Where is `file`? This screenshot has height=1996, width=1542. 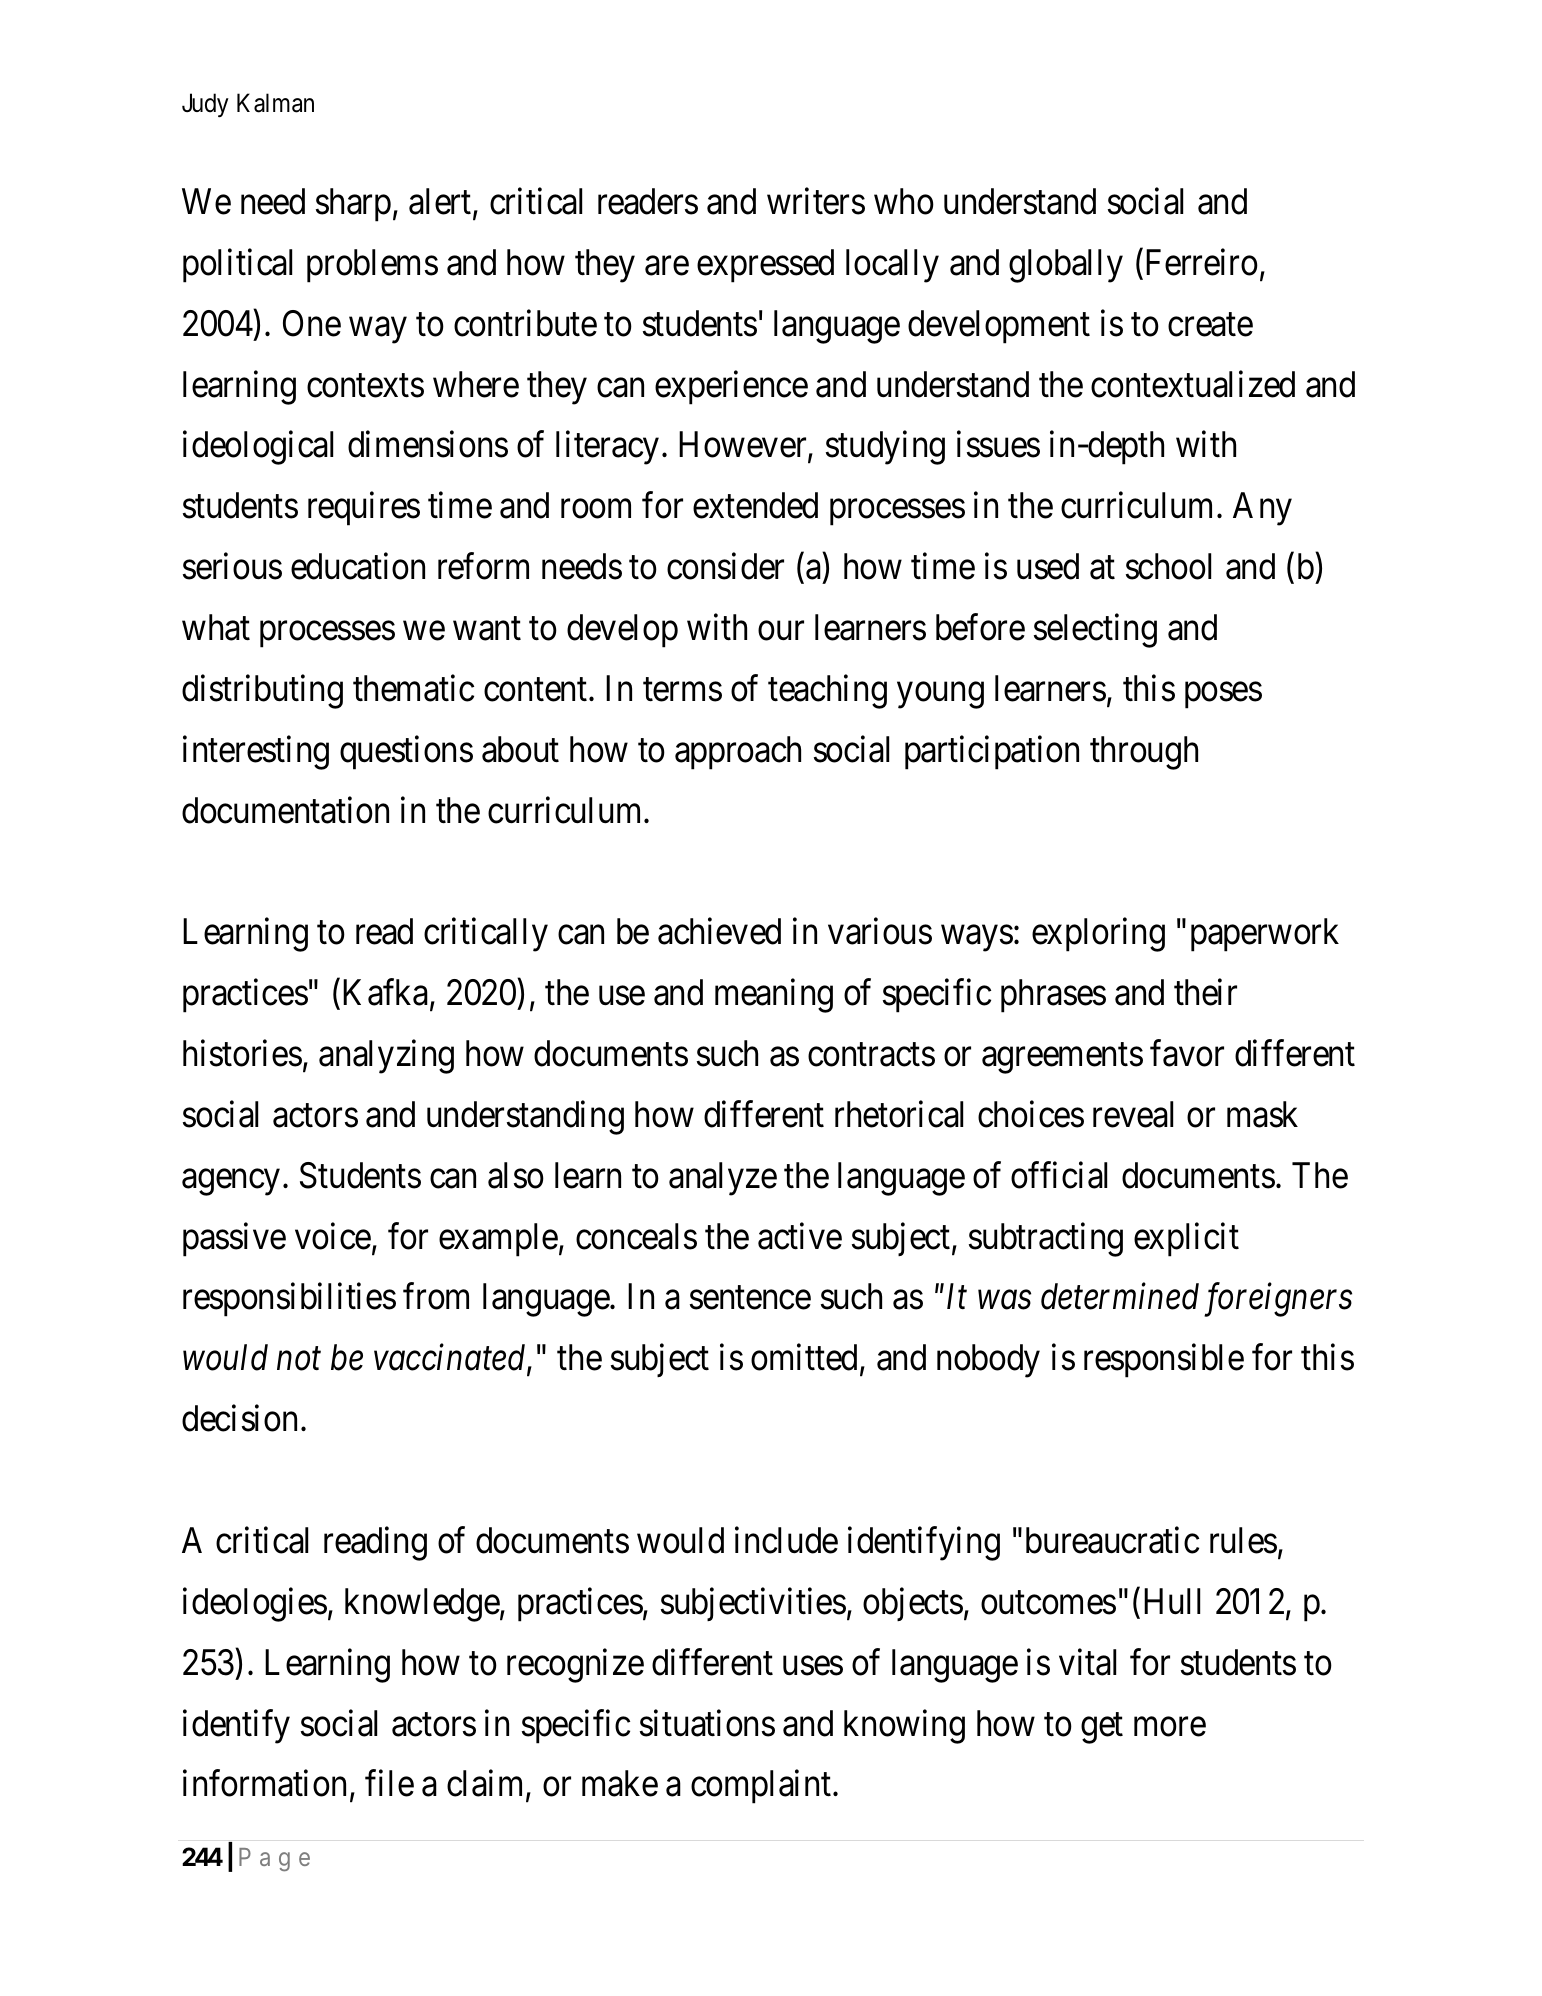
file is located at coordinates (389, 1783).
